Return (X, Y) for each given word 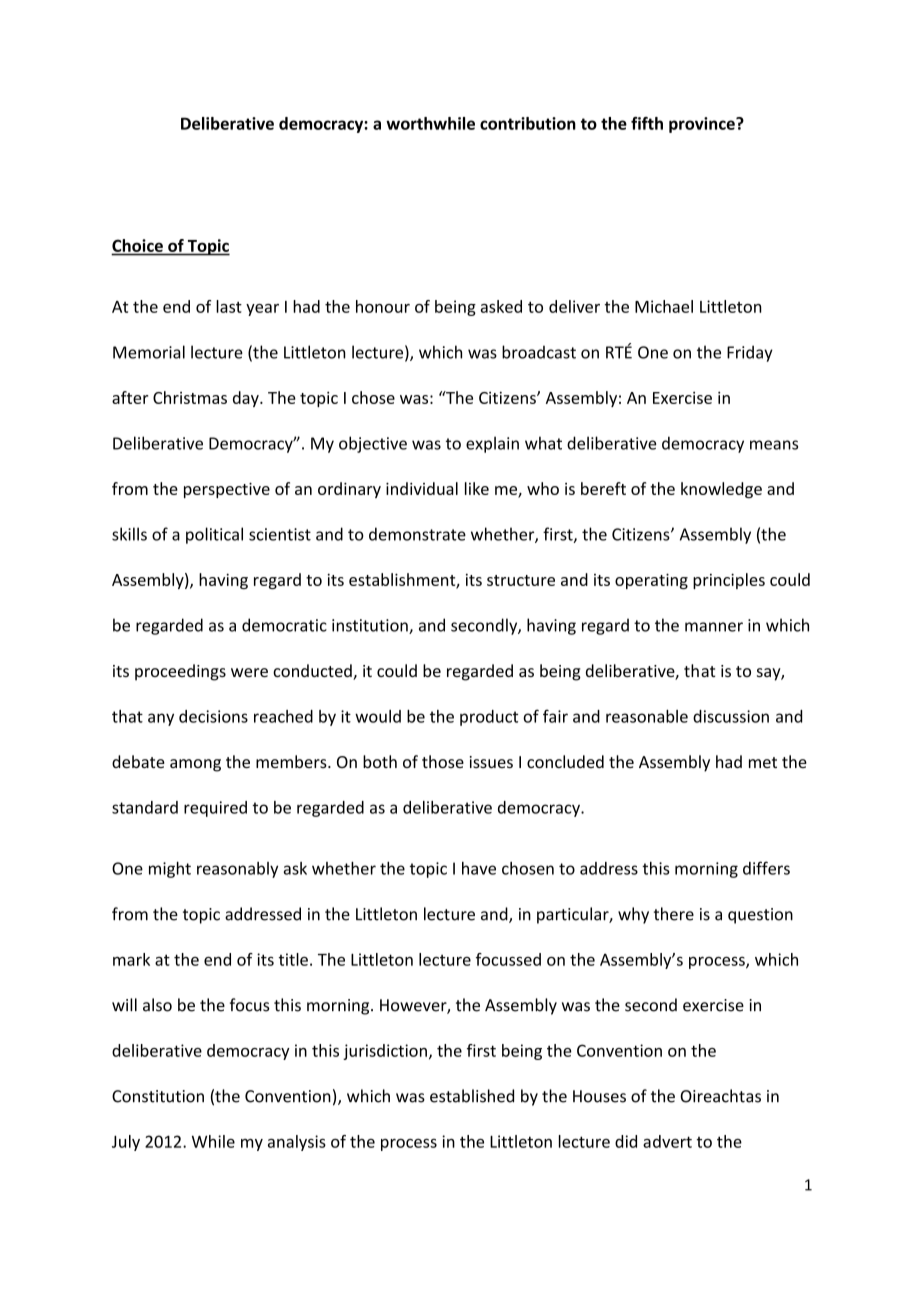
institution (371, 626)
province (703, 125)
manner (714, 627)
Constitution (158, 1096)
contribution (528, 123)
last (229, 306)
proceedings (180, 672)
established (472, 1096)
